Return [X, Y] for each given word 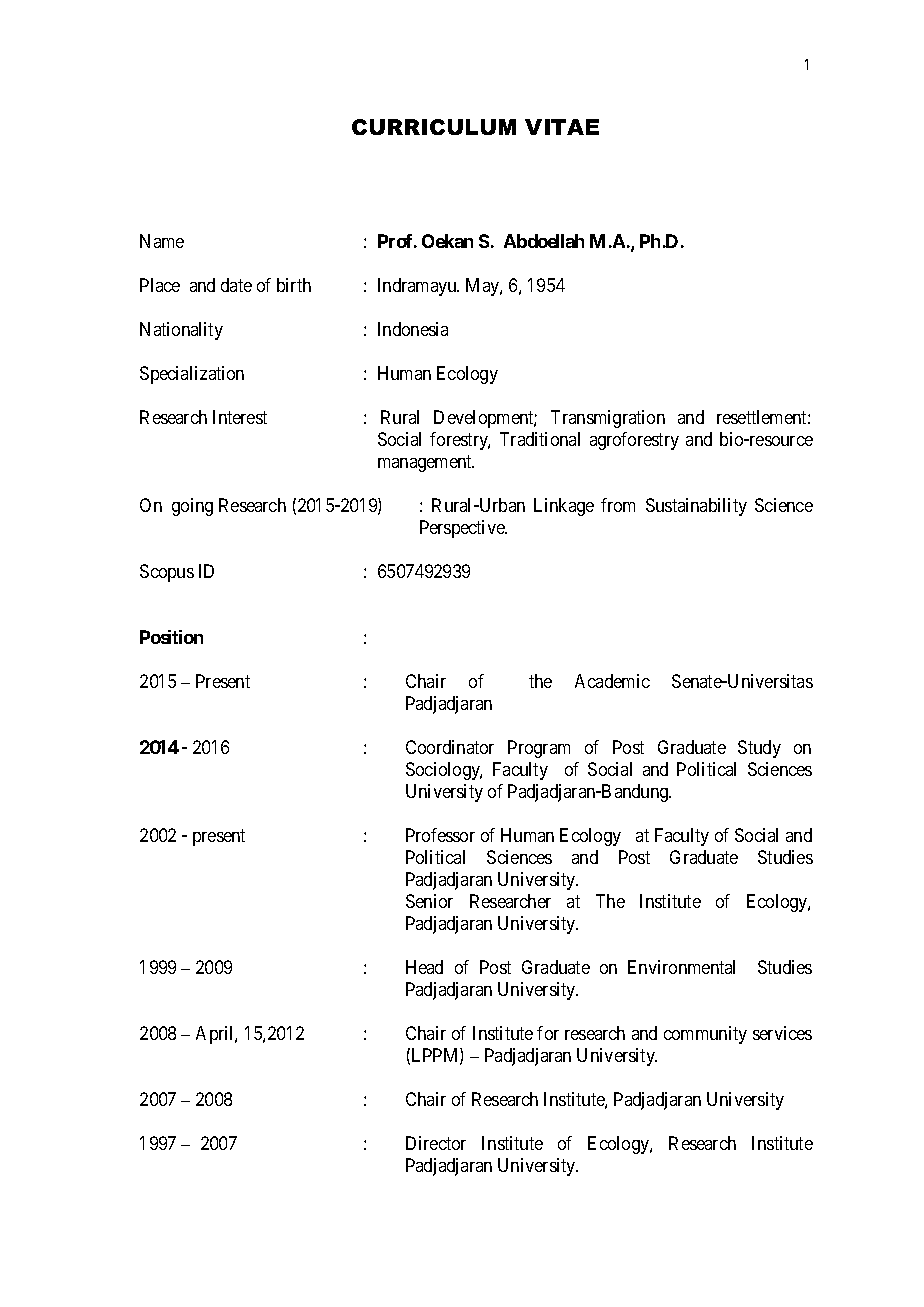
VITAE [562, 127]
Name [162, 241]
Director [436, 1143]
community [705, 1035]
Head [424, 967]
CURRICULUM [434, 127]
